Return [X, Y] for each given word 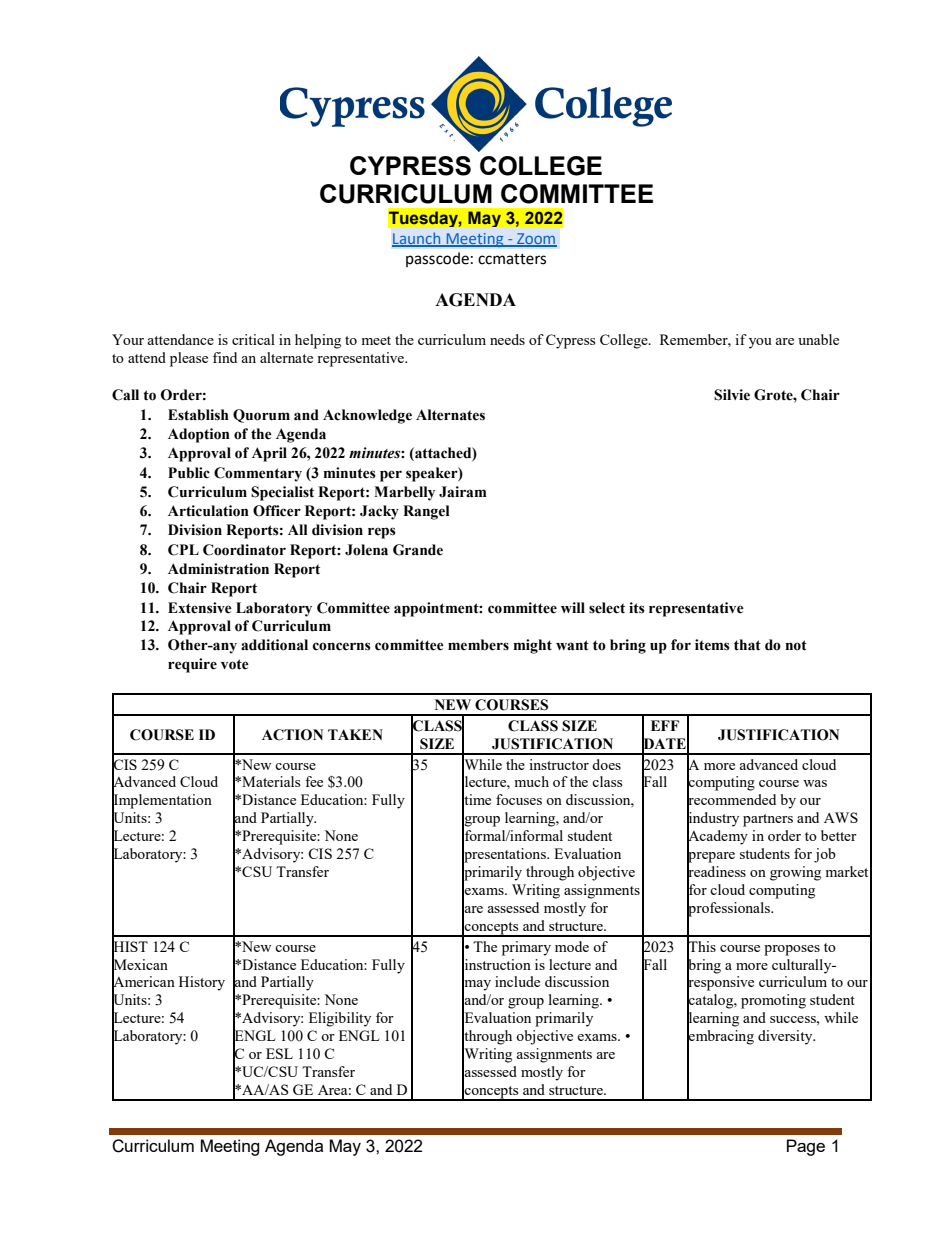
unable [818, 339]
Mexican [140, 964]
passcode [437, 259]
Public [189, 473]
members [478, 645]
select [607, 608]
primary [526, 948]
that [747, 645]
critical [253, 339]
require [192, 665]
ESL [279, 1053]
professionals [730, 909]
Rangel [426, 512]
